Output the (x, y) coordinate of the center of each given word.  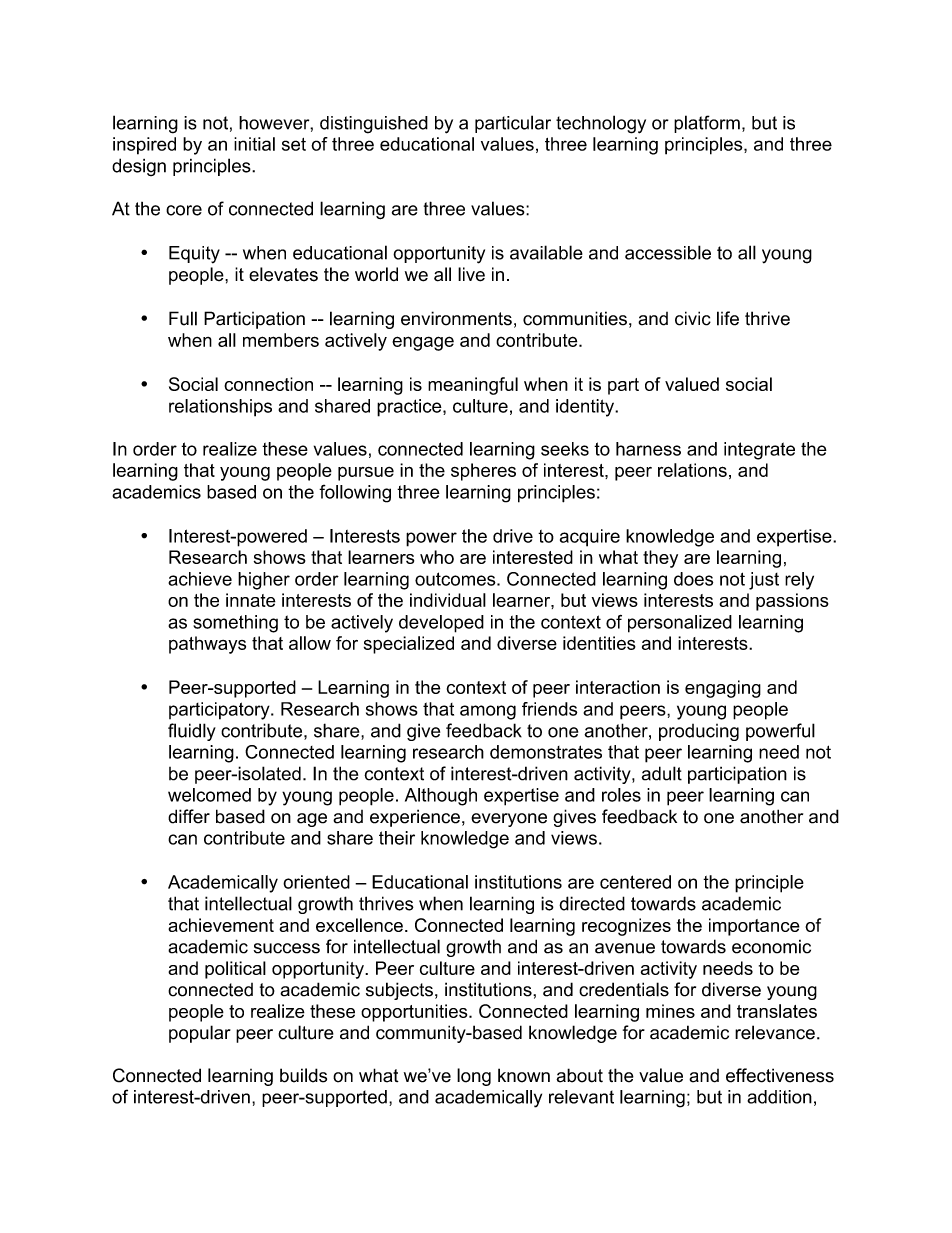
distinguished (374, 125)
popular (200, 1034)
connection (268, 384)
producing (699, 732)
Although (441, 797)
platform (707, 124)
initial (254, 144)
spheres (483, 472)
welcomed (209, 795)
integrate (759, 451)
